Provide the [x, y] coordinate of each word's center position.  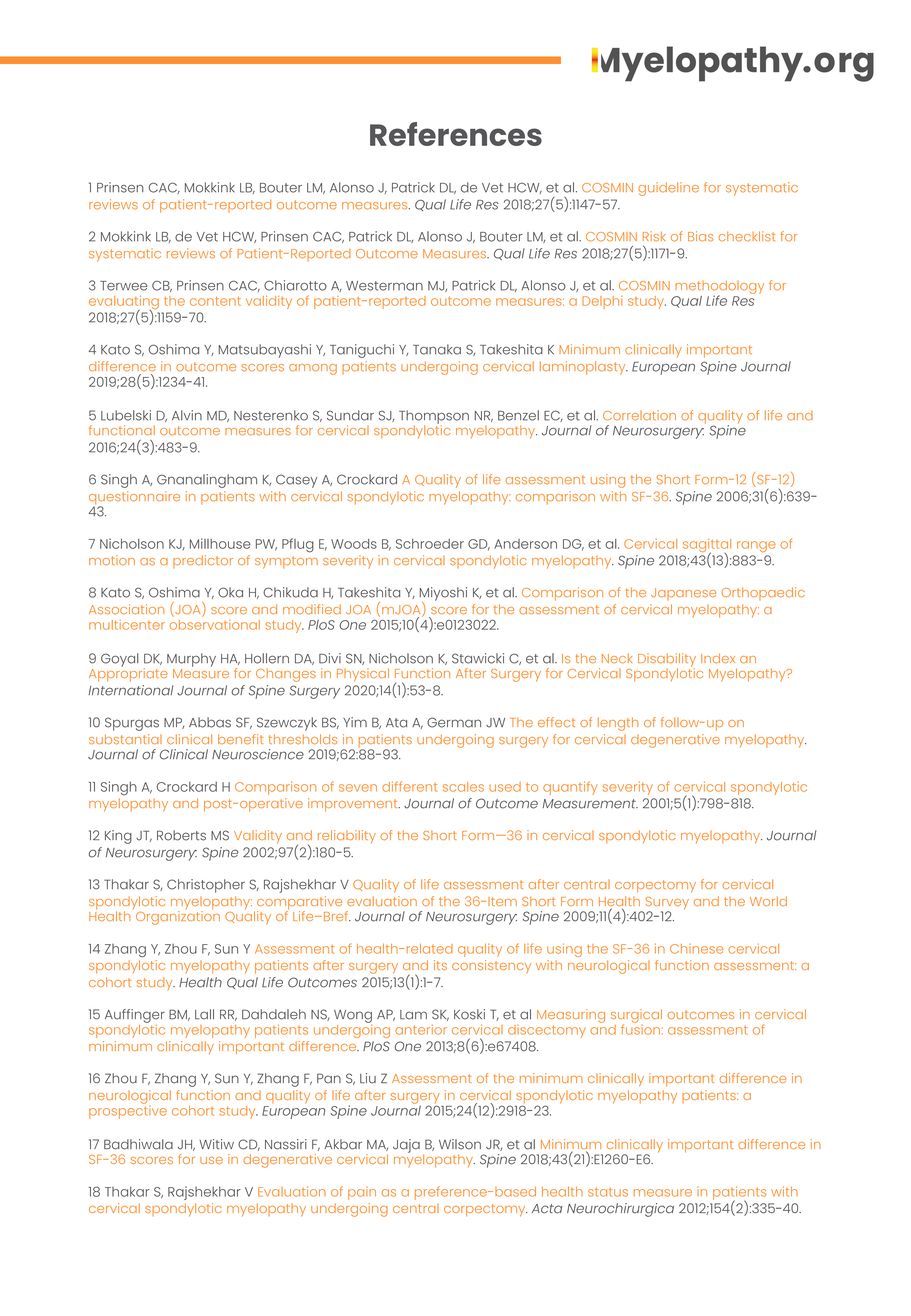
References [456, 134]
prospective [128, 1111]
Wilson [460, 1144]
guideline [668, 189]
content [215, 301]
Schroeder [430, 544]
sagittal [707, 547]
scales [463, 787]
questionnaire [134, 499]
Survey [667, 904]
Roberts [181, 835]
